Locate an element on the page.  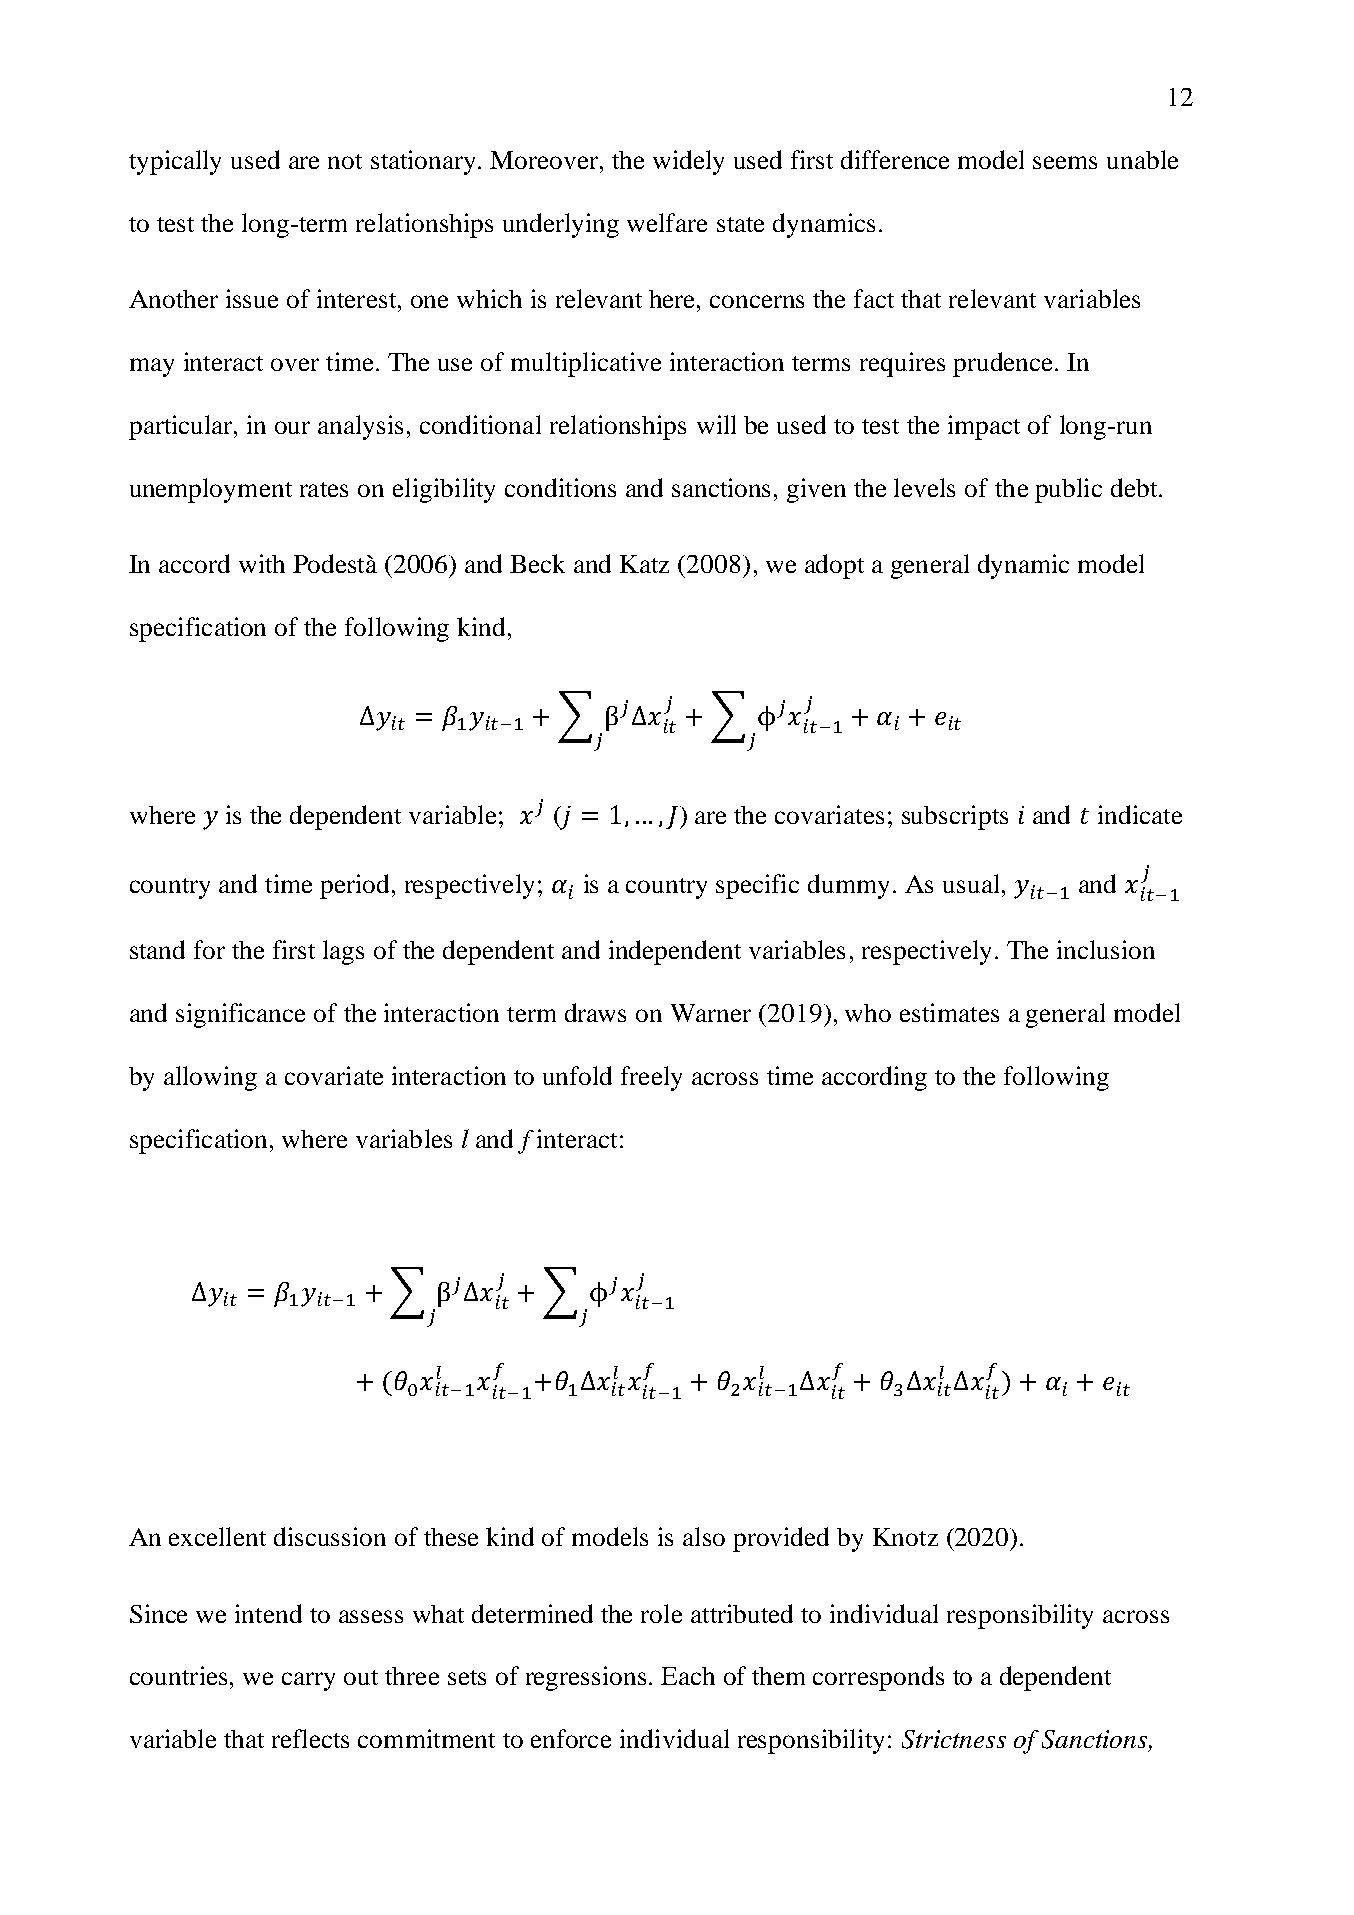
inclusion is located at coordinates (1106, 949).
